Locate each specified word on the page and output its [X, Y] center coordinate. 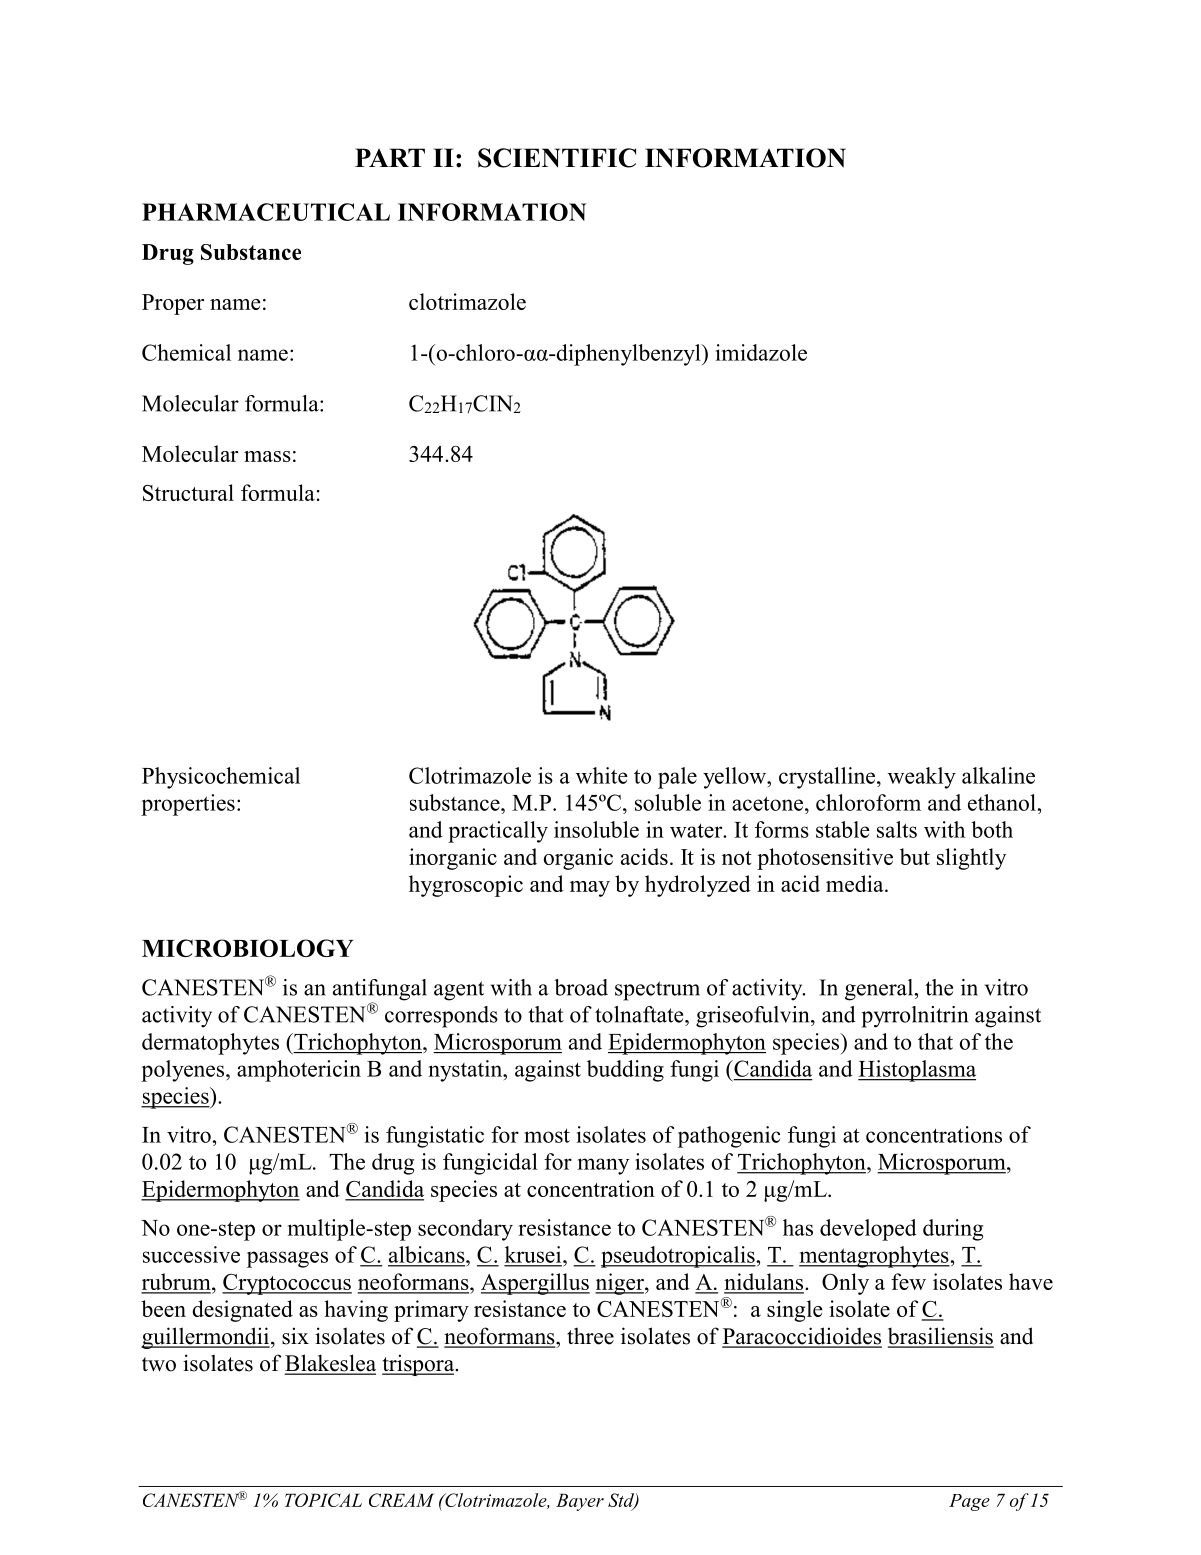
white [602, 775]
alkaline [998, 775]
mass [267, 456]
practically [498, 832]
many [603, 1166]
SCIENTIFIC [557, 158]
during [953, 1230]
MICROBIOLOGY [248, 948]
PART [390, 157]
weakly [922, 778]
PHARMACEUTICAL [266, 212]
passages [287, 1259]
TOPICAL [323, 1500]
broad [581, 987]
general [879, 990]
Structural [188, 492]
